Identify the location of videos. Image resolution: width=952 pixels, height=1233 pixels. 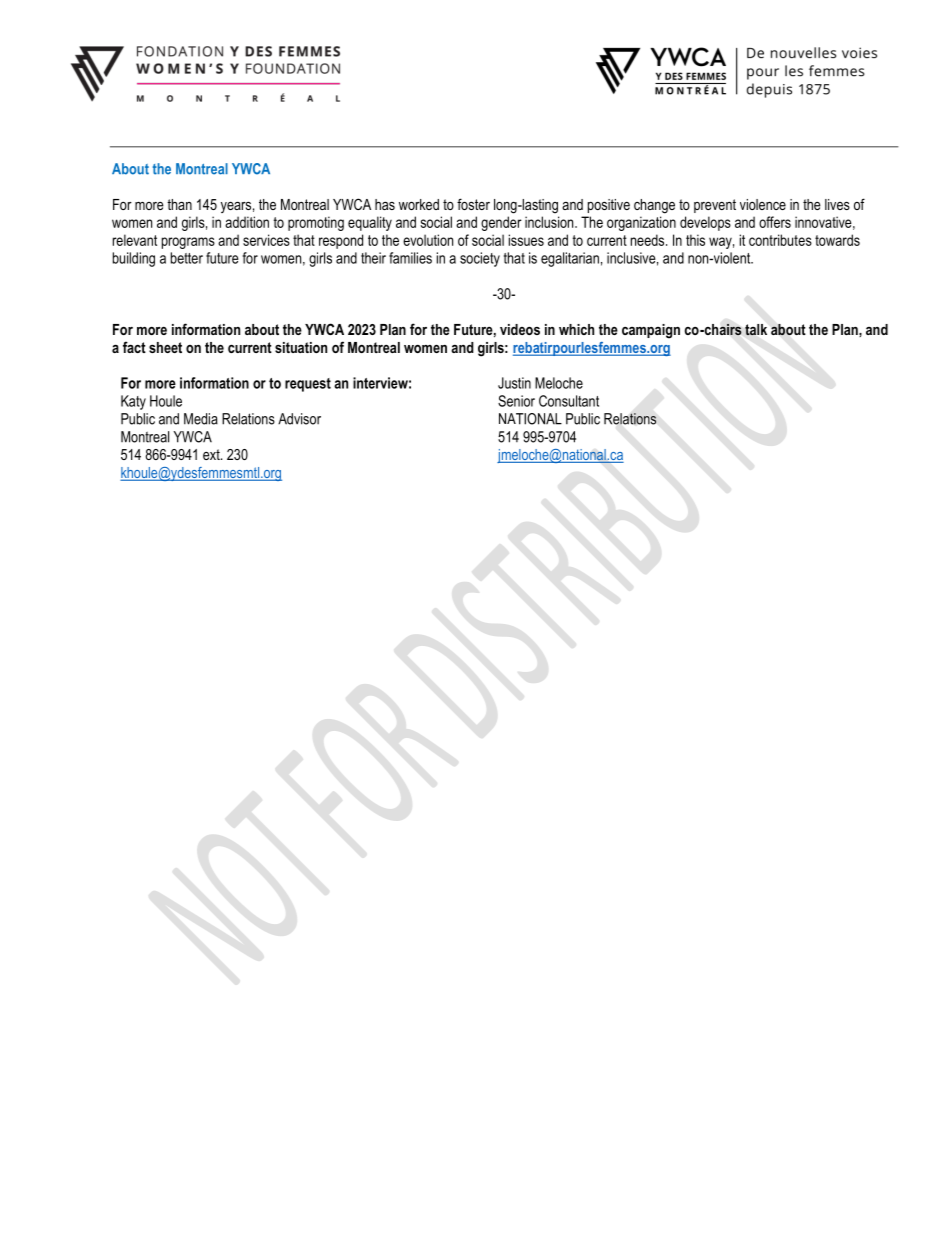
(520, 329).
